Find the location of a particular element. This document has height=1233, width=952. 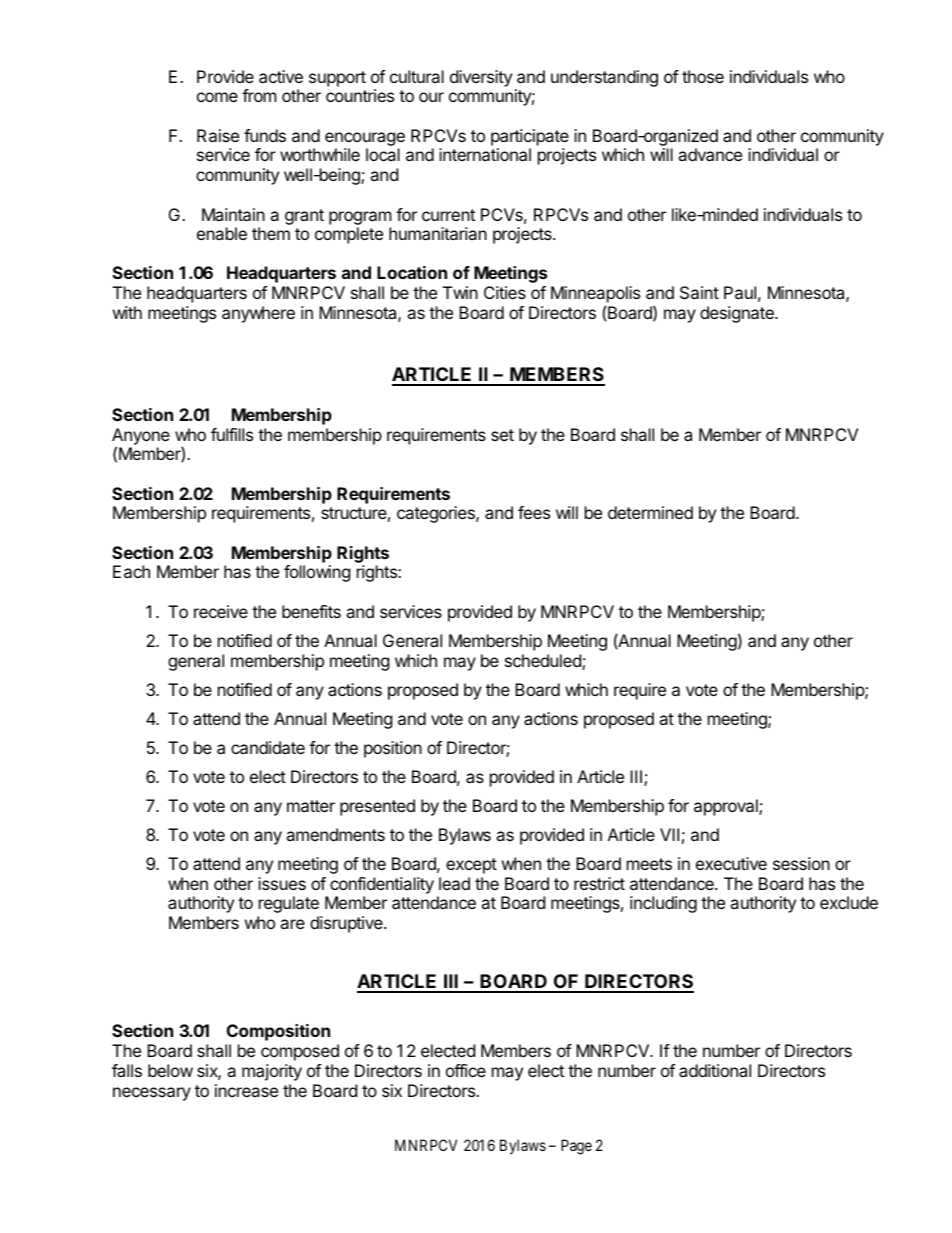

approval is located at coordinates (727, 807).
